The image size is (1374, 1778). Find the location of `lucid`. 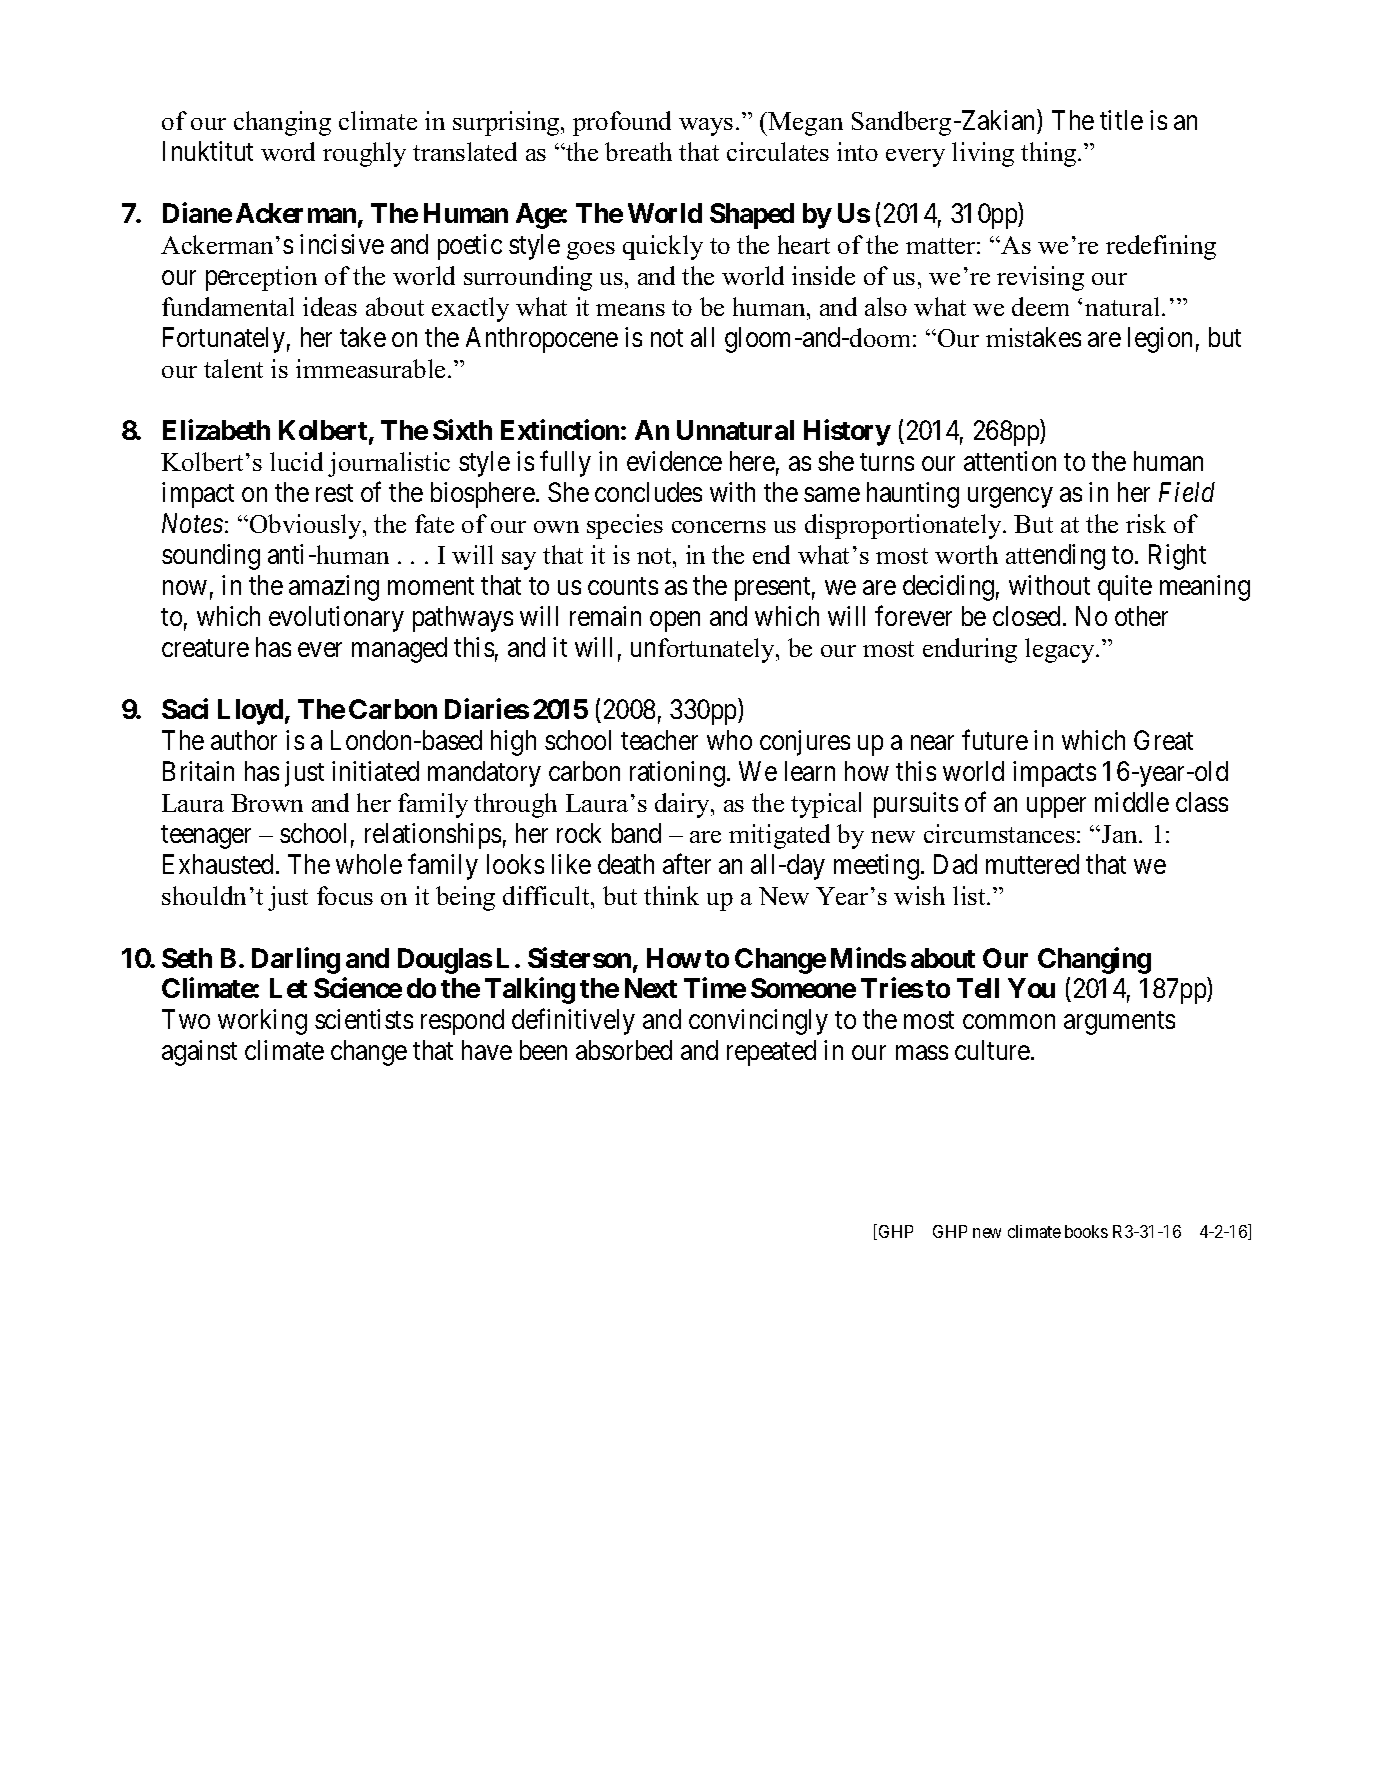

lucid is located at coordinates (296, 461).
